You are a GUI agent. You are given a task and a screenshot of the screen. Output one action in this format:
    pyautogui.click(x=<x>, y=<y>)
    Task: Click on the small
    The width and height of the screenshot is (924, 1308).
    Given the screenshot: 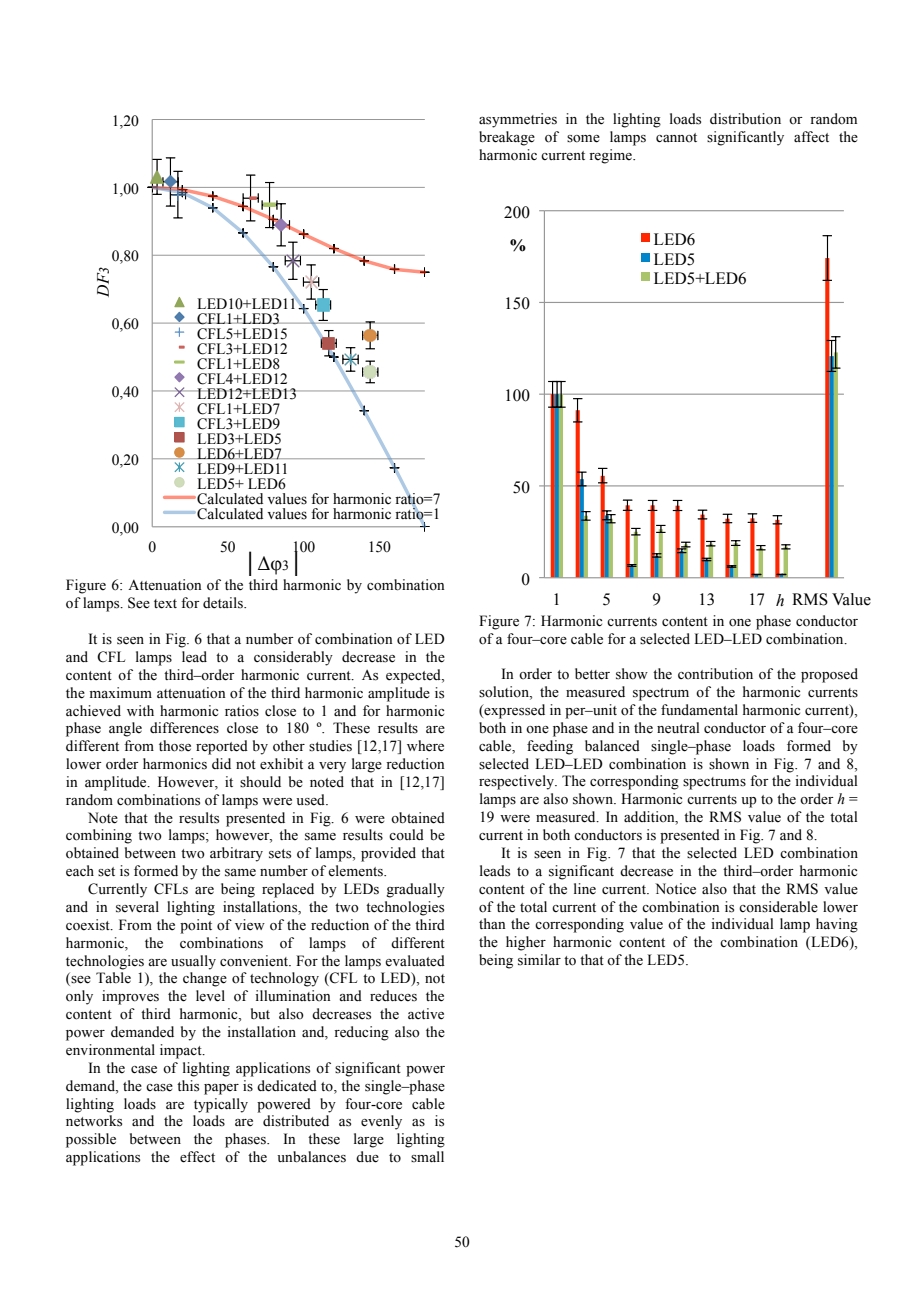 What is the action you would take?
    pyautogui.click(x=427, y=1157)
